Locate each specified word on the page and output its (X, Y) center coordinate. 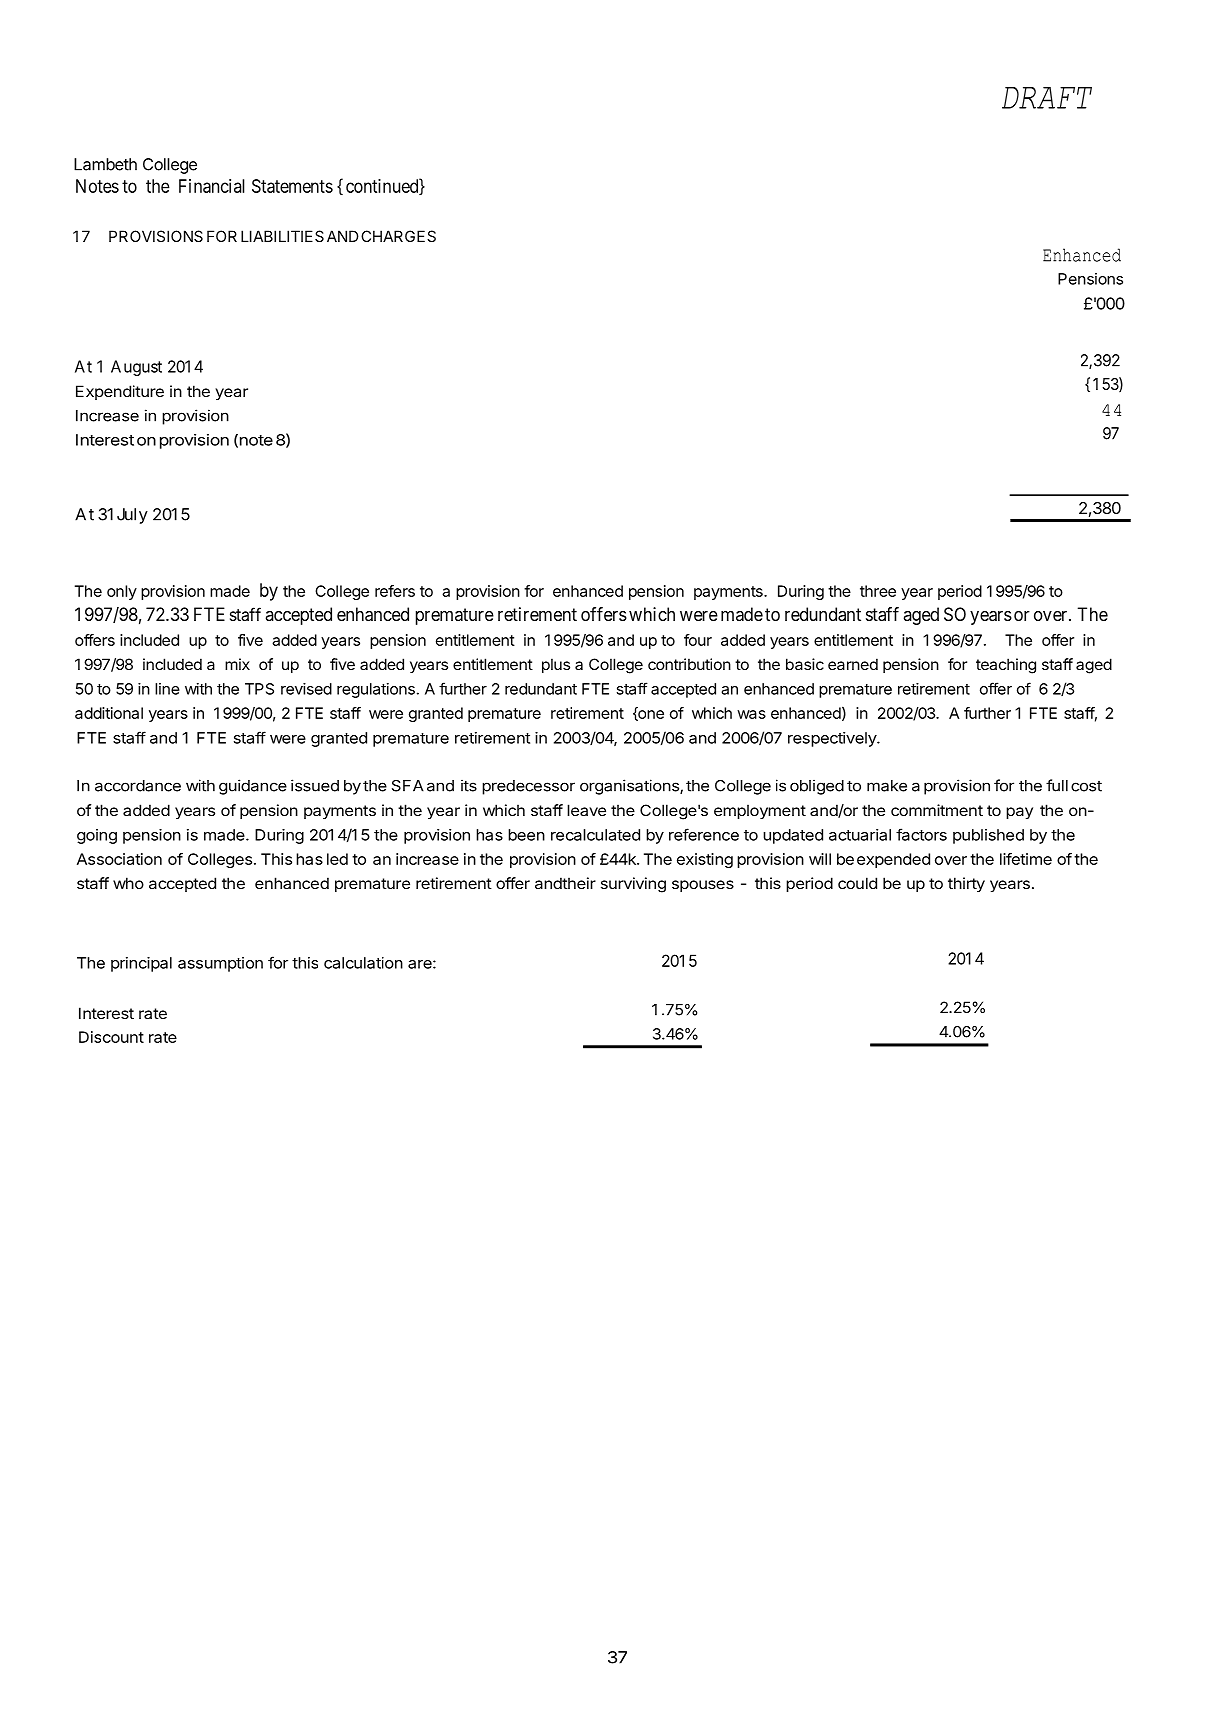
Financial (212, 186)
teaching (1006, 666)
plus (556, 665)
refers (395, 591)
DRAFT (1047, 98)
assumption (220, 964)
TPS (259, 689)
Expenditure (120, 392)
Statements (292, 186)
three (878, 591)
